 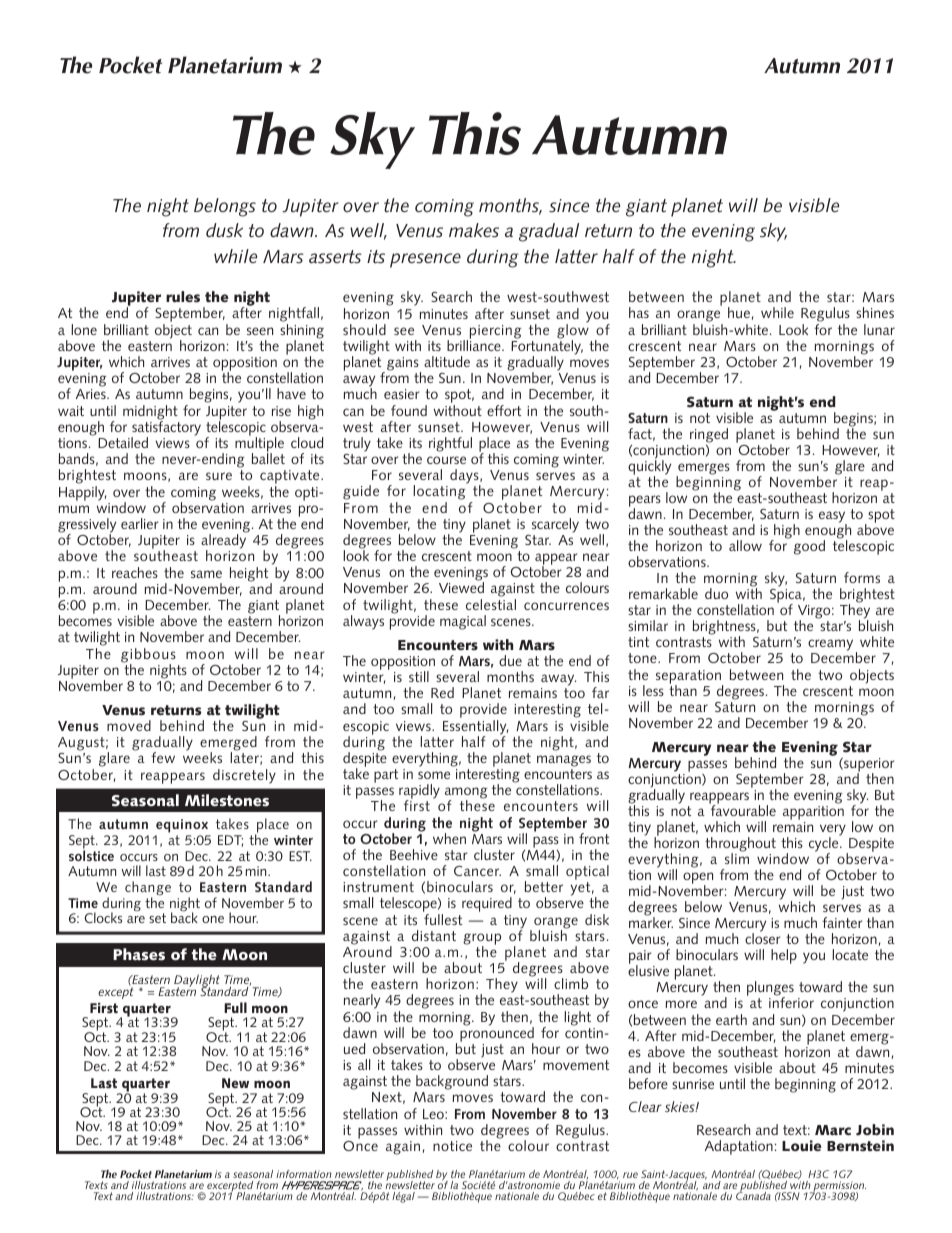 What do you see at coordinates (129, 725) in the page?
I see `moved` at bounding box center [129, 725].
